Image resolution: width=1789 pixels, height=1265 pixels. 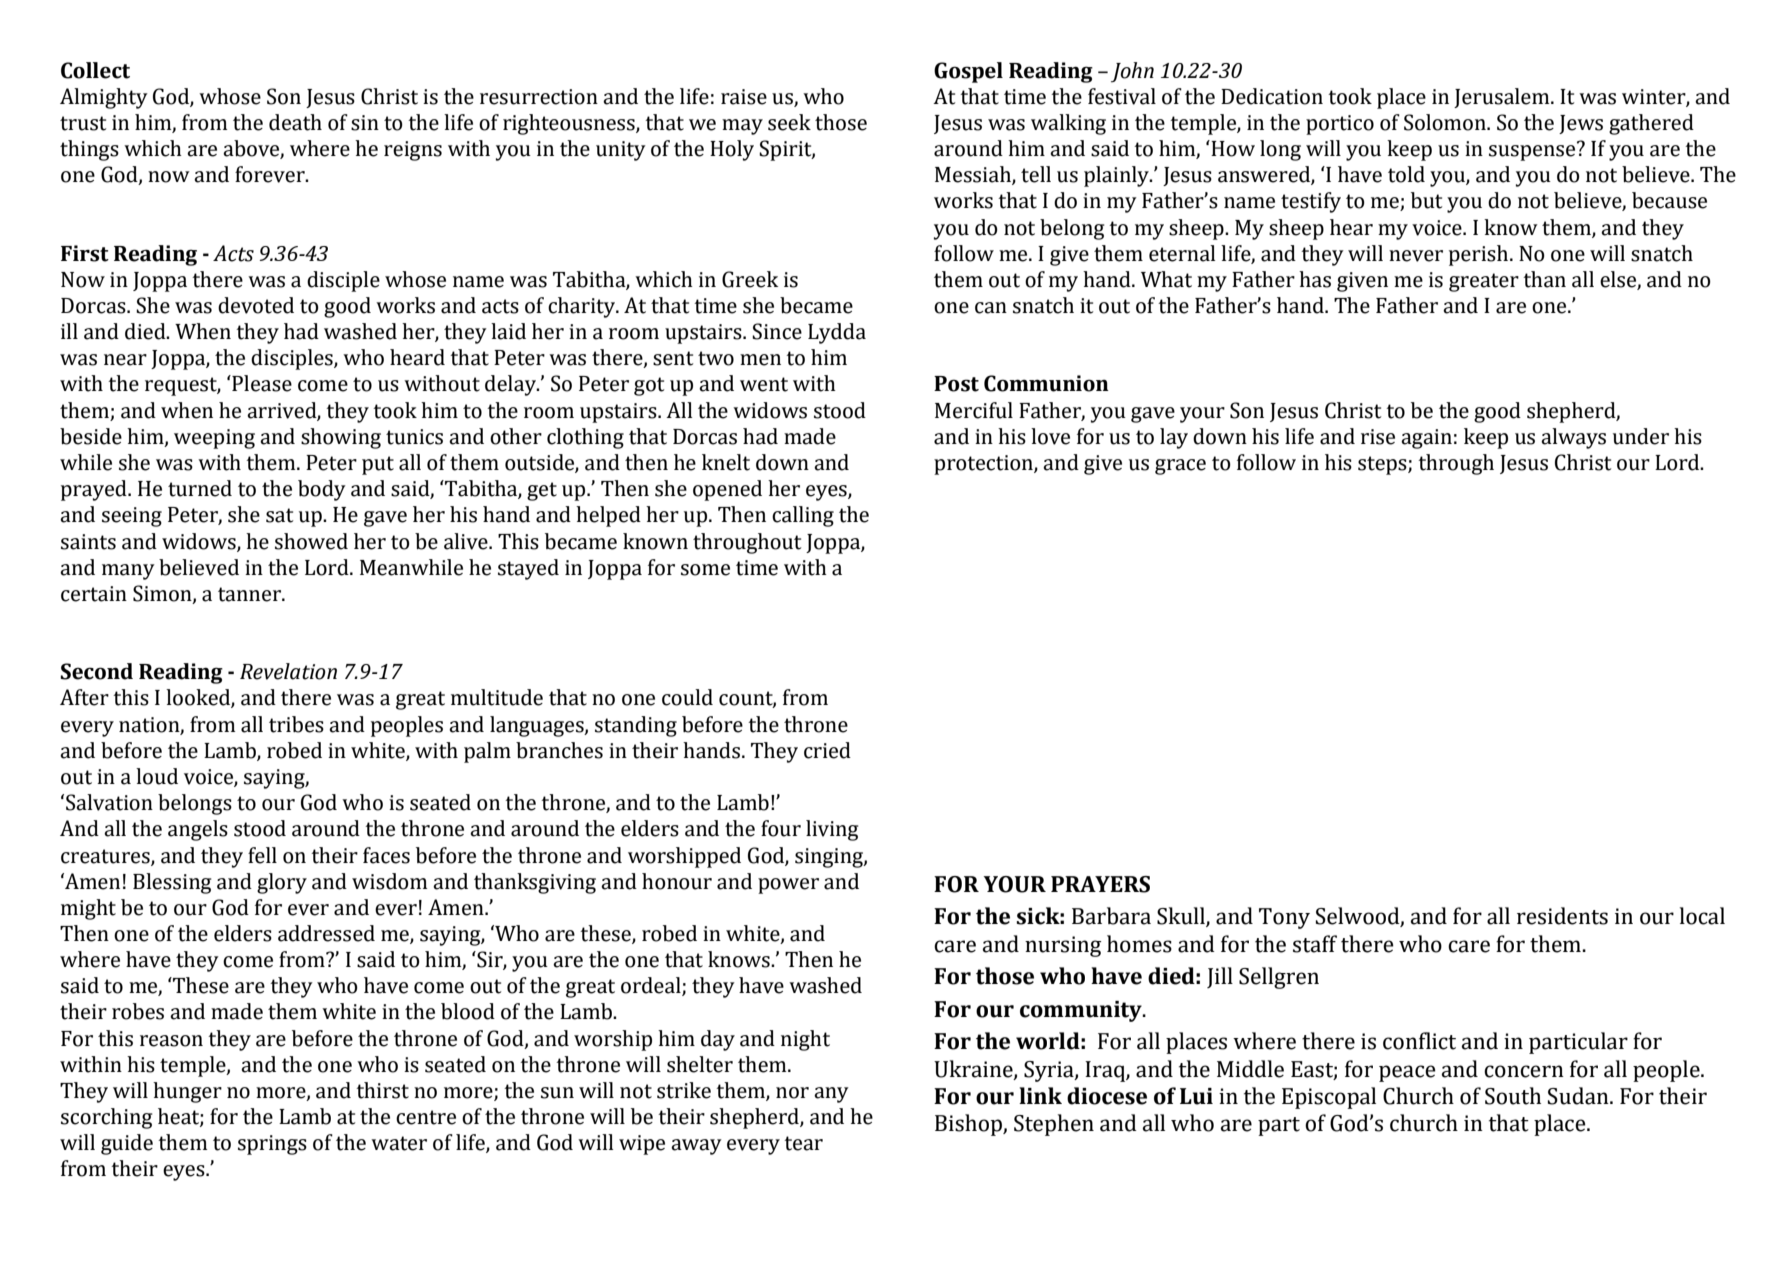 I want to click on Gospel, so click(x=968, y=72).
